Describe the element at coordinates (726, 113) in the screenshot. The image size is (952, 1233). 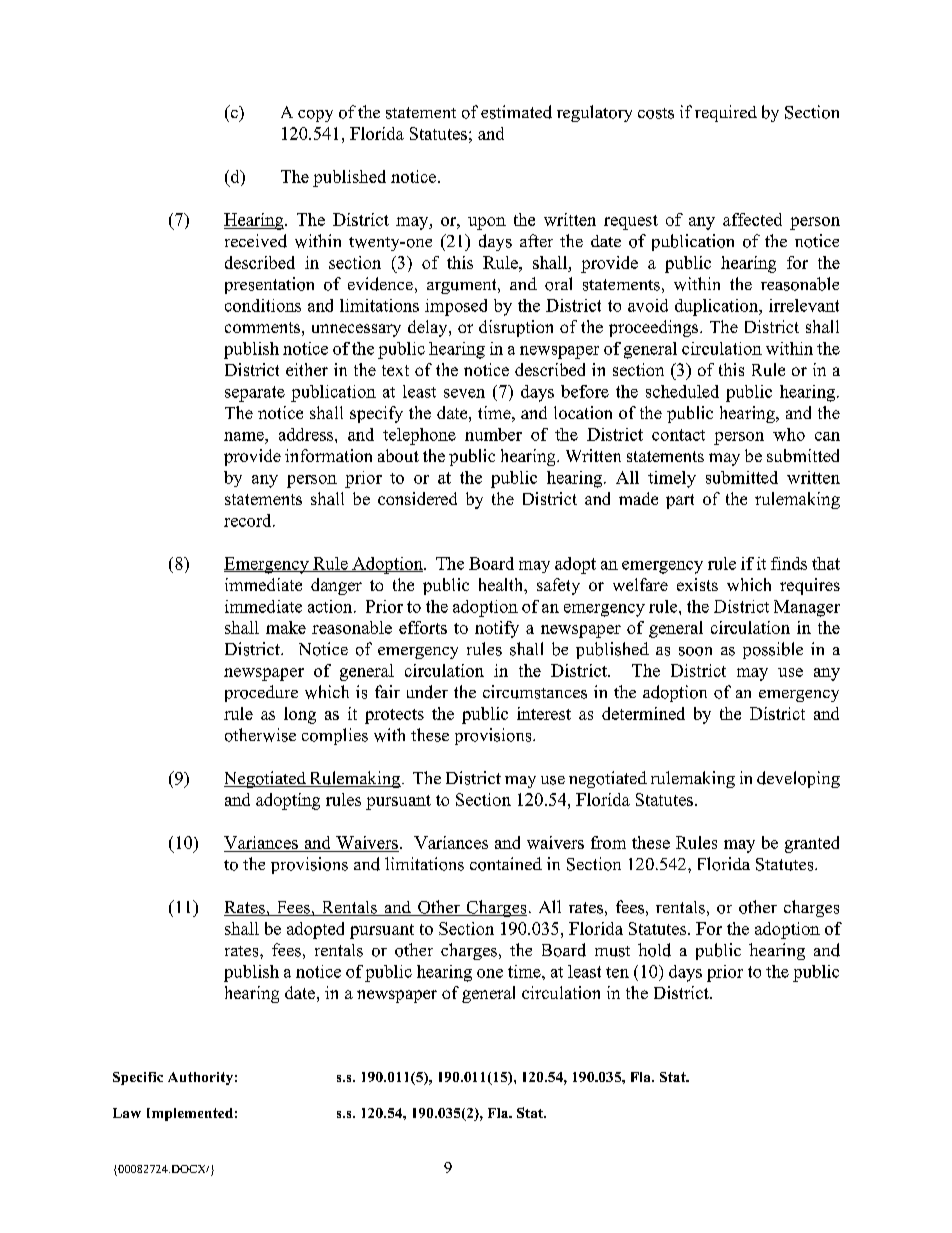
I see `required` at that location.
